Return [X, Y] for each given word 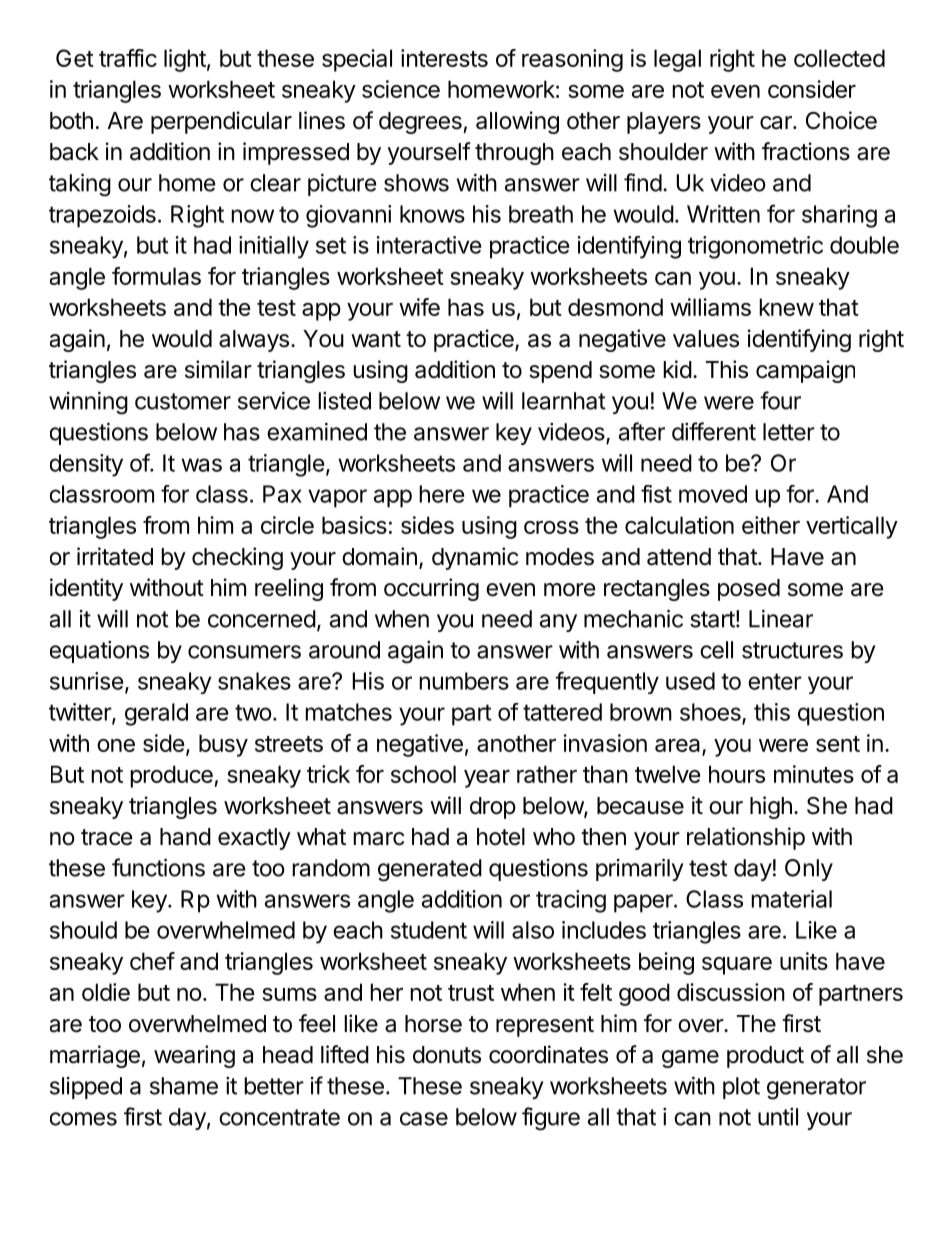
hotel [501, 837]
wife [419, 307]
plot [741, 1088]
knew [786, 307]
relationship [746, 838]
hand [185, 837]
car [777, 123]
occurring [431, 589]
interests [444, 58]
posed [749, 590]
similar [218, 369]
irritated [115, 556]
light [185, 60]
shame [184, 1086]
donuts [447, 1055]
